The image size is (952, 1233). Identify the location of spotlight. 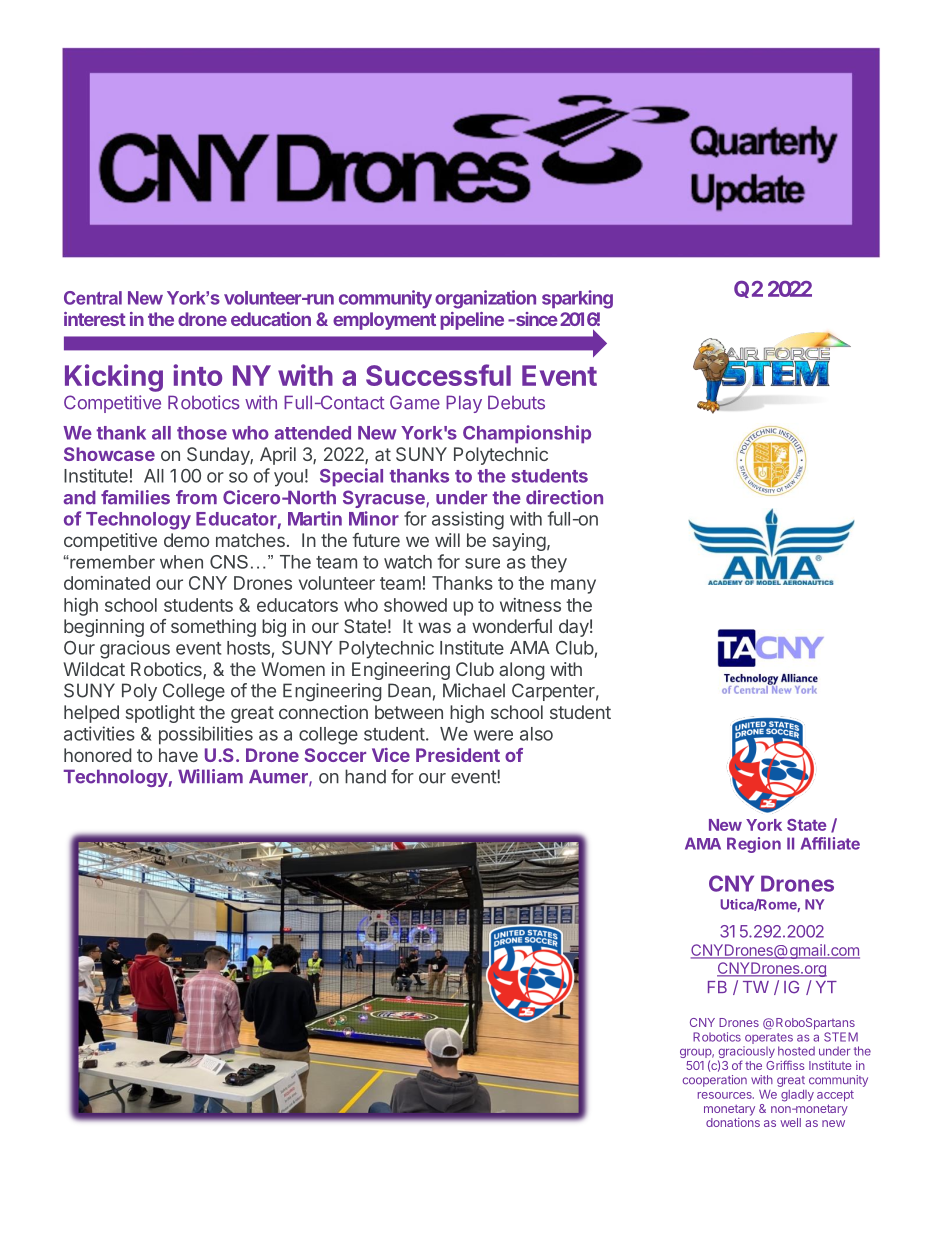
(160, 714).
